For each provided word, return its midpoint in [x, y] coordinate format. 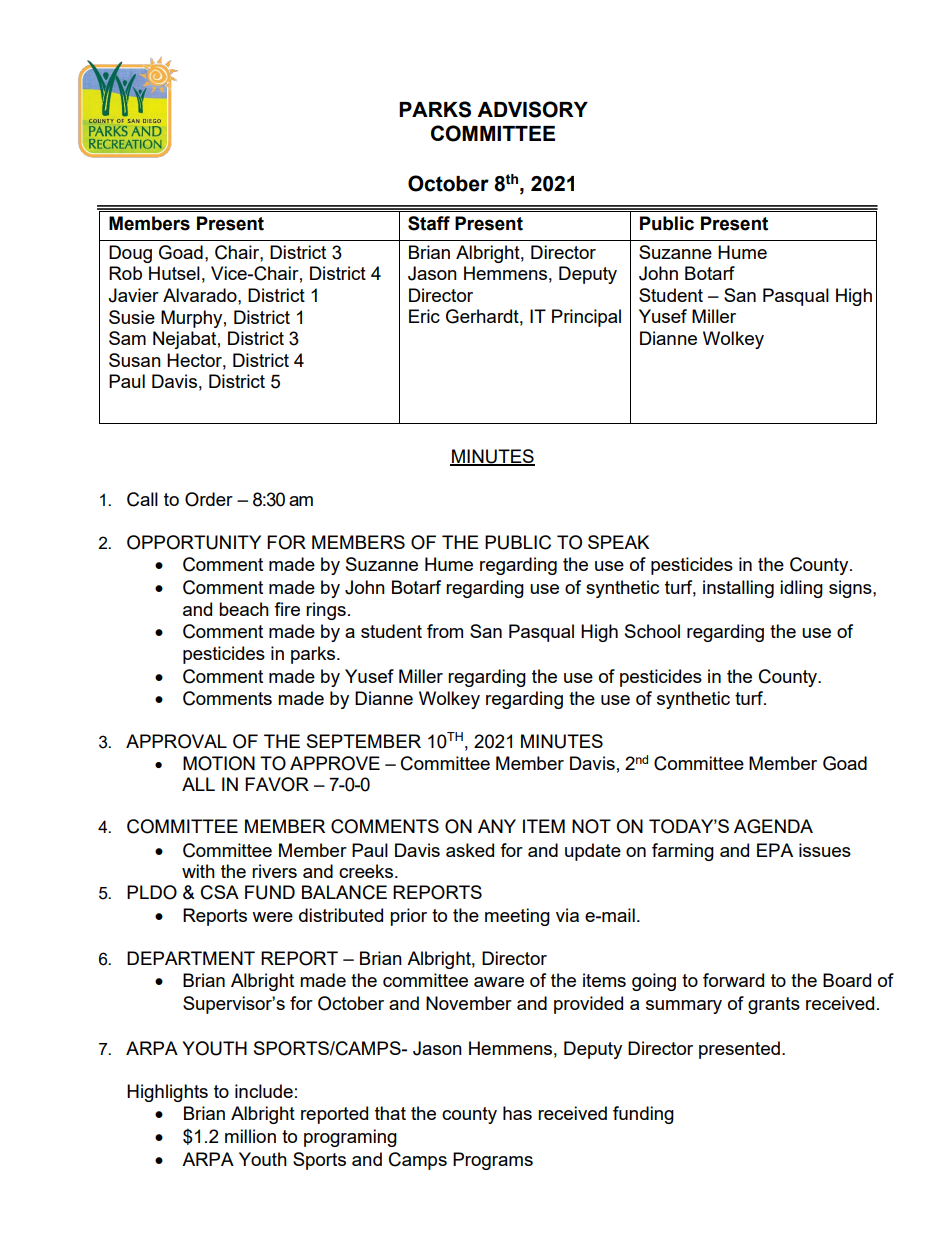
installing [738, 589]
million [250, 1136]
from [445, 631]
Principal [586, 318]
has [517, 1113]
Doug [130, 254]
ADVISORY [532, 109]
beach [244, 609]
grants [774, 1005]
